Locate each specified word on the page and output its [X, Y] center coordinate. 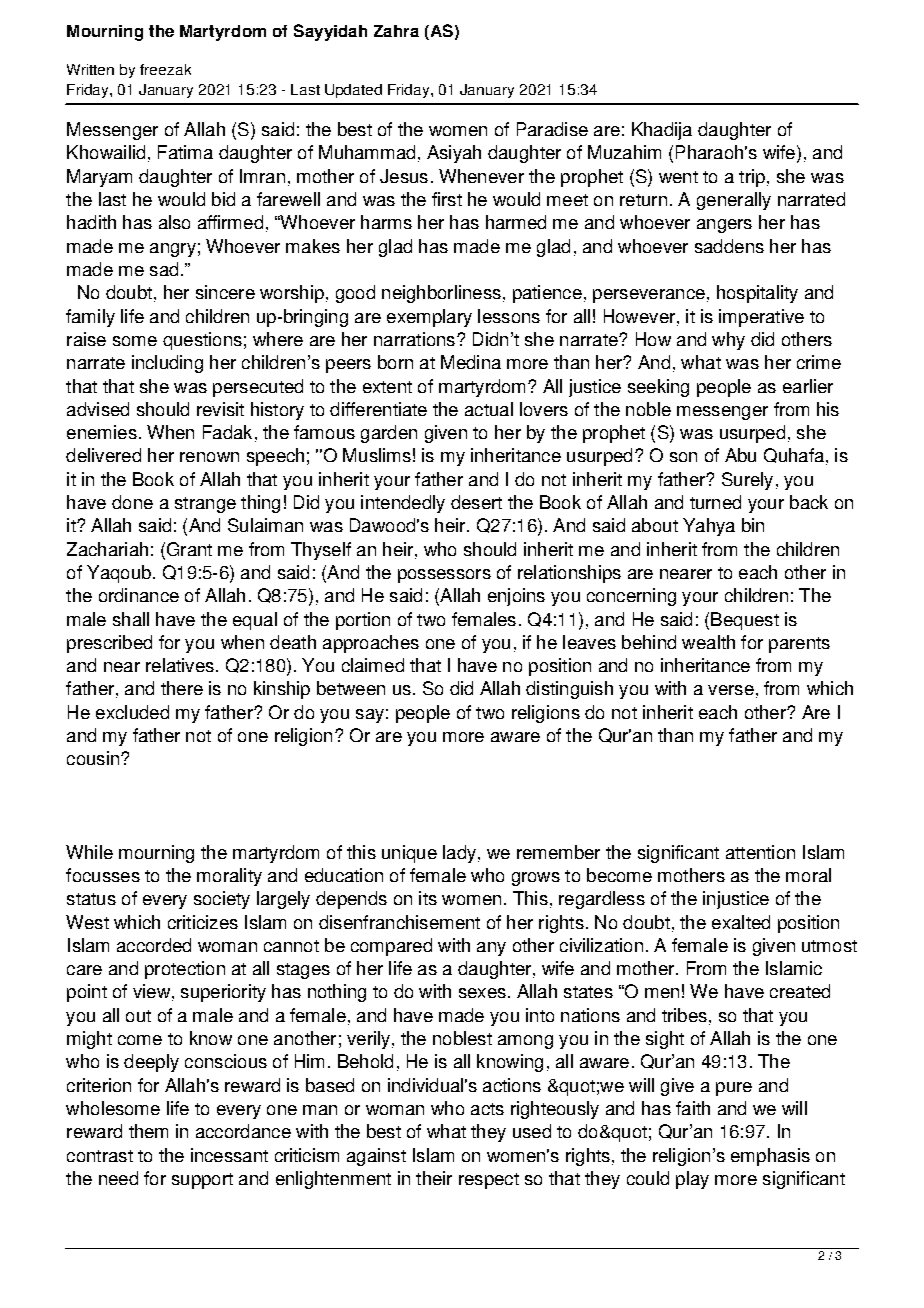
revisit [220, 409]
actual [489, 409]
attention [760, 852]
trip [752, 178]
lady [459, 854]
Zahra [396, 31]
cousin [93, 758]
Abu [740, 455]
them [148, 1131]
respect [489, 1181]
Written [90, 69]
